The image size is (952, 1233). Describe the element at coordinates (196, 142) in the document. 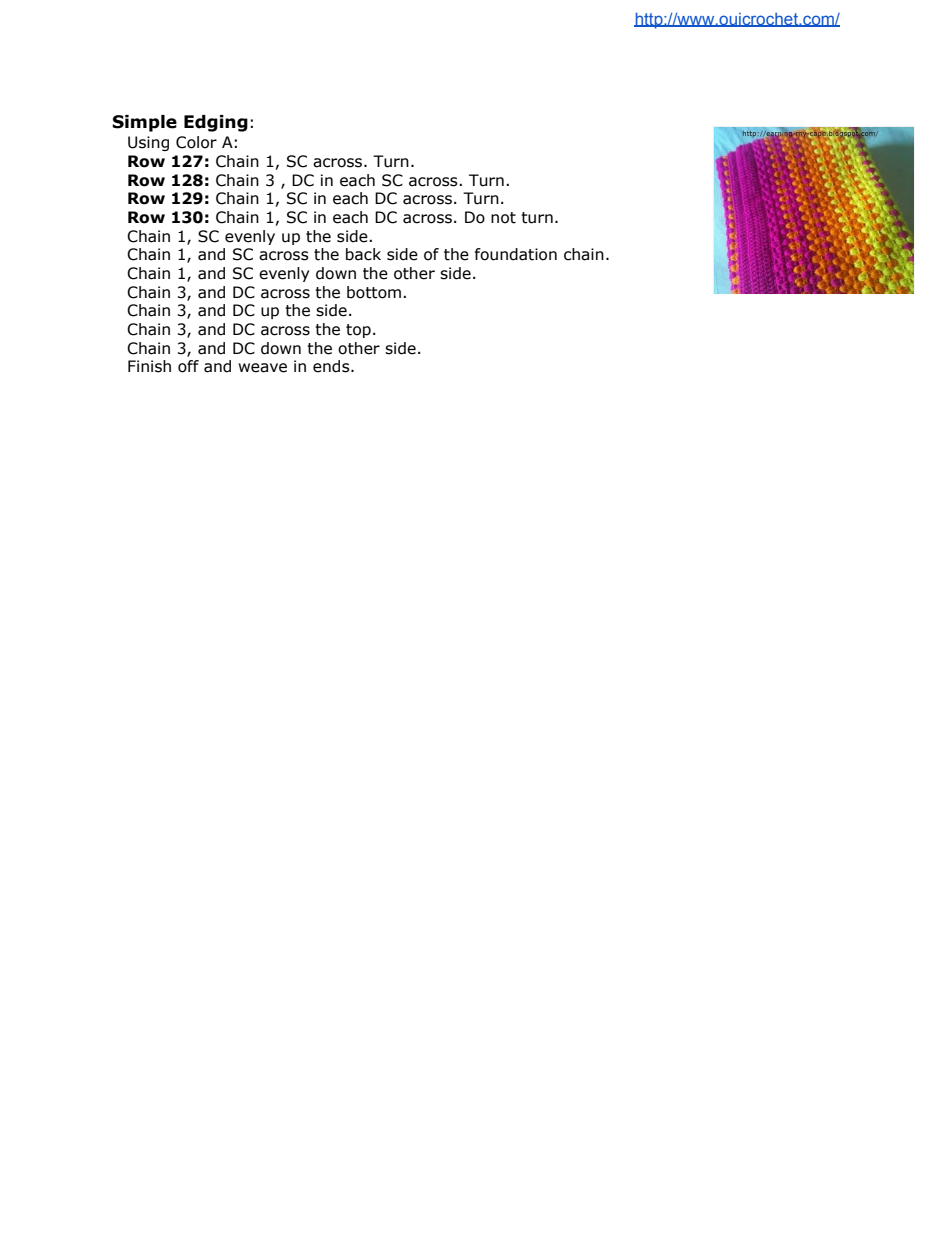

I see `Color` at that location.
